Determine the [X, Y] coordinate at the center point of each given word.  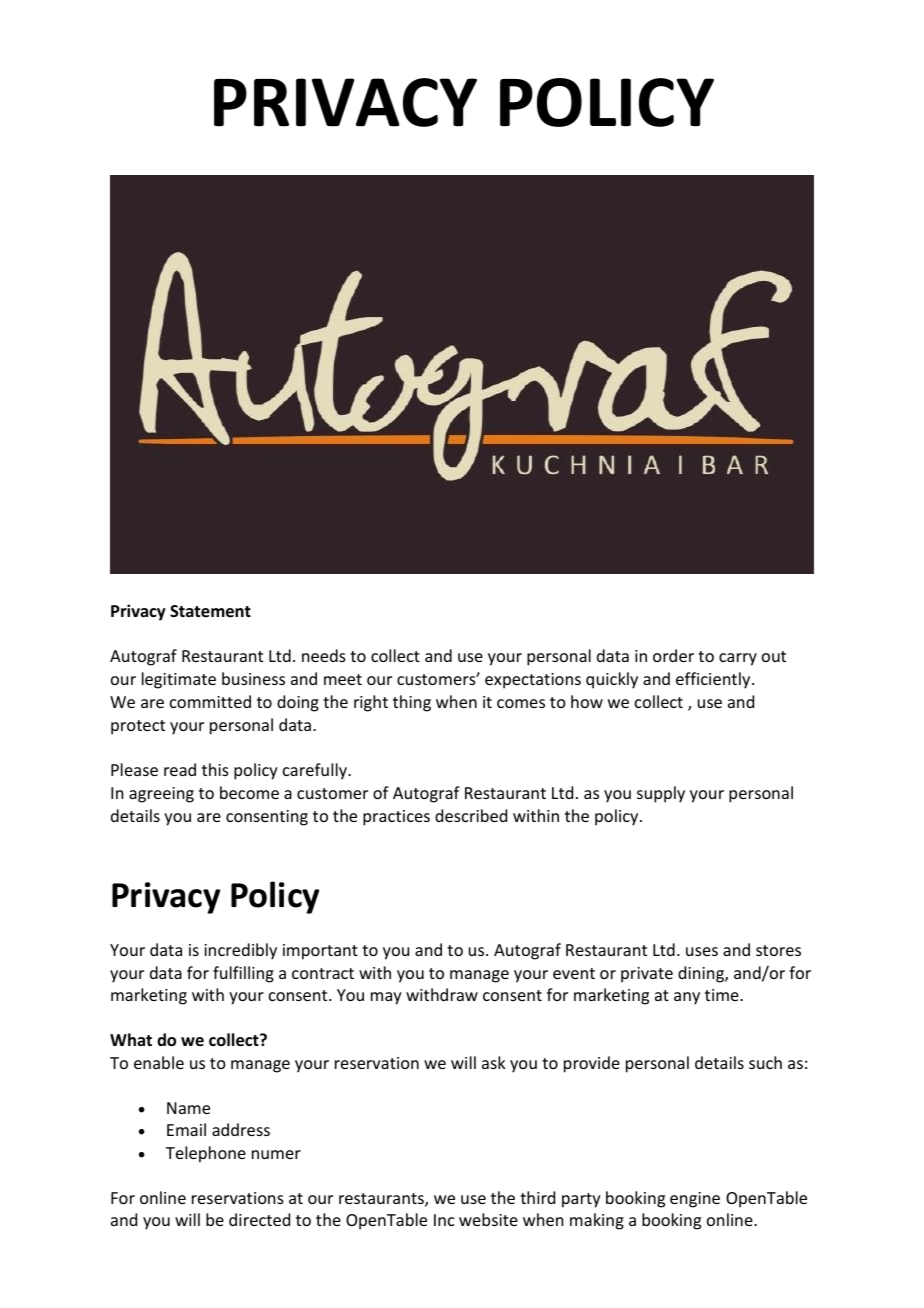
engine [695, 1200]
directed [259, 1219]
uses [702, 951]
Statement [210, 611]
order [673, 655]
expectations [533, 681]
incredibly [240, 951]
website [488, 1219]
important [320, 952]
